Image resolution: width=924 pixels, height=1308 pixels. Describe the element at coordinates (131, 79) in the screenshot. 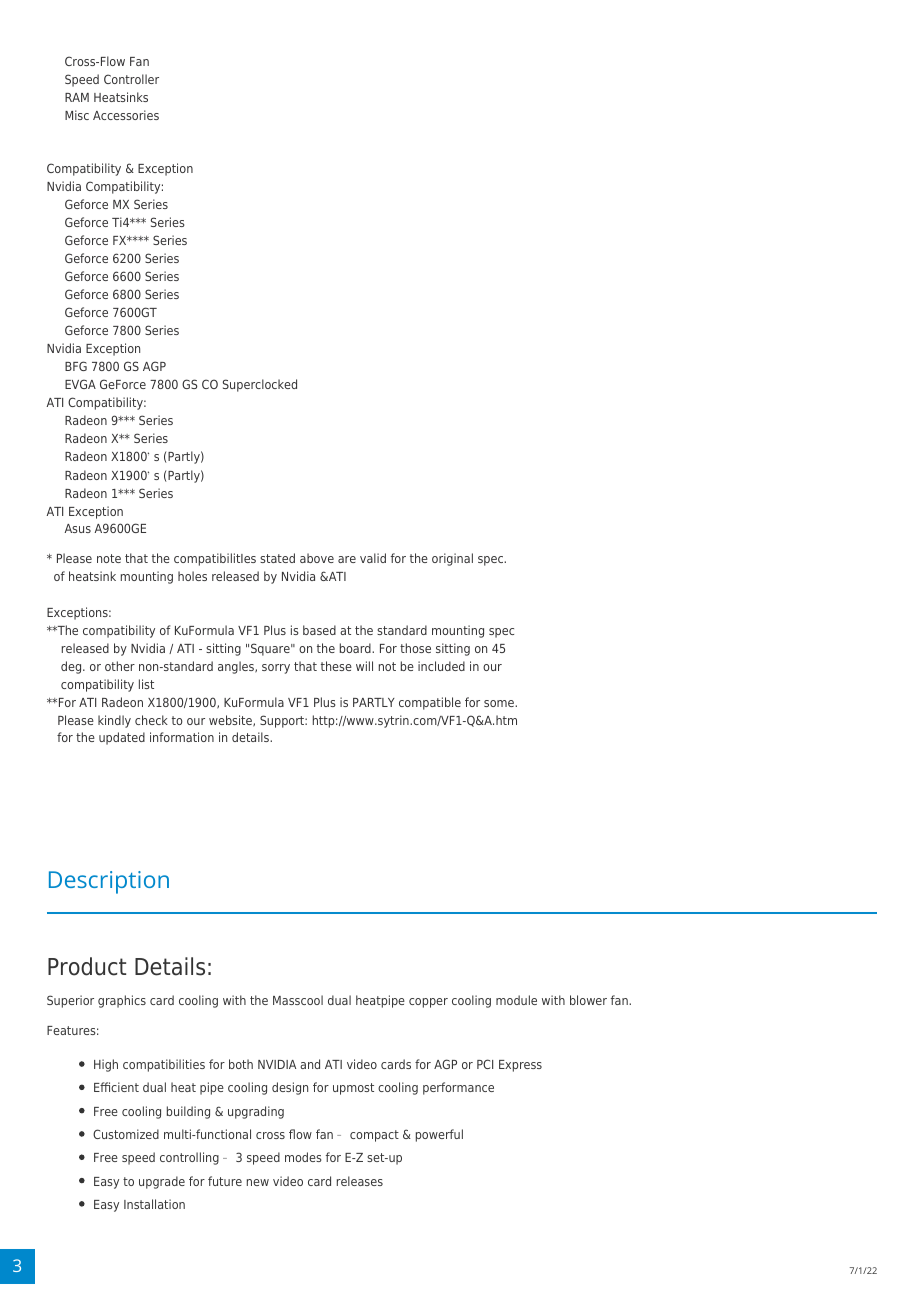

I see `Controller` at that location.
